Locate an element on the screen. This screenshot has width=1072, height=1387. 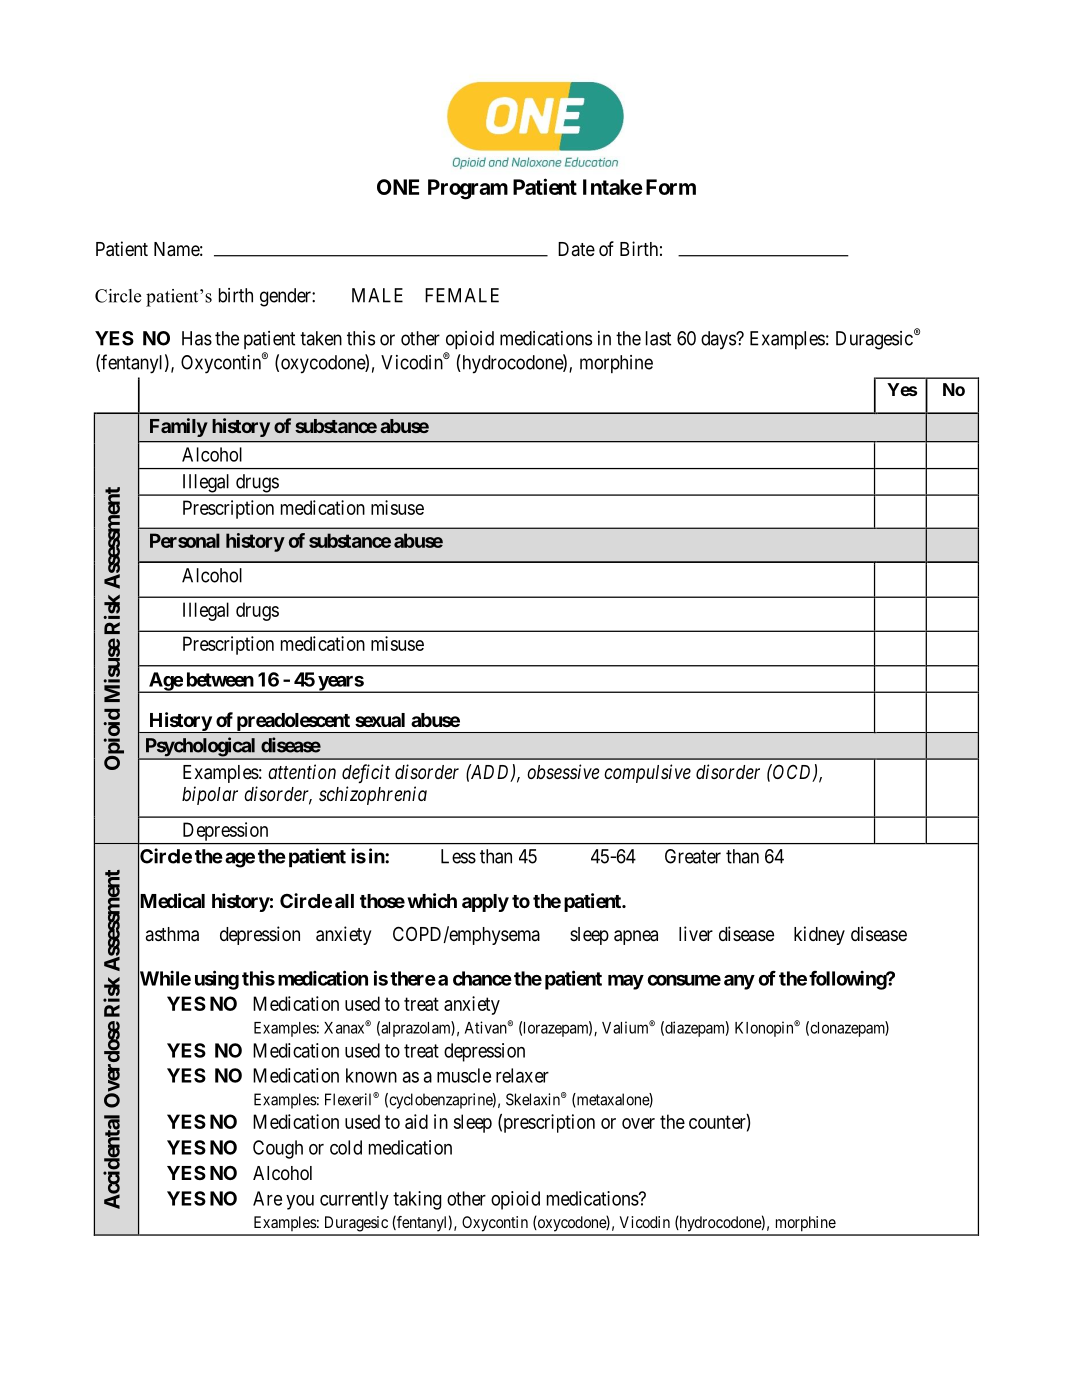
Personal is located at coordinates (185, 540).
